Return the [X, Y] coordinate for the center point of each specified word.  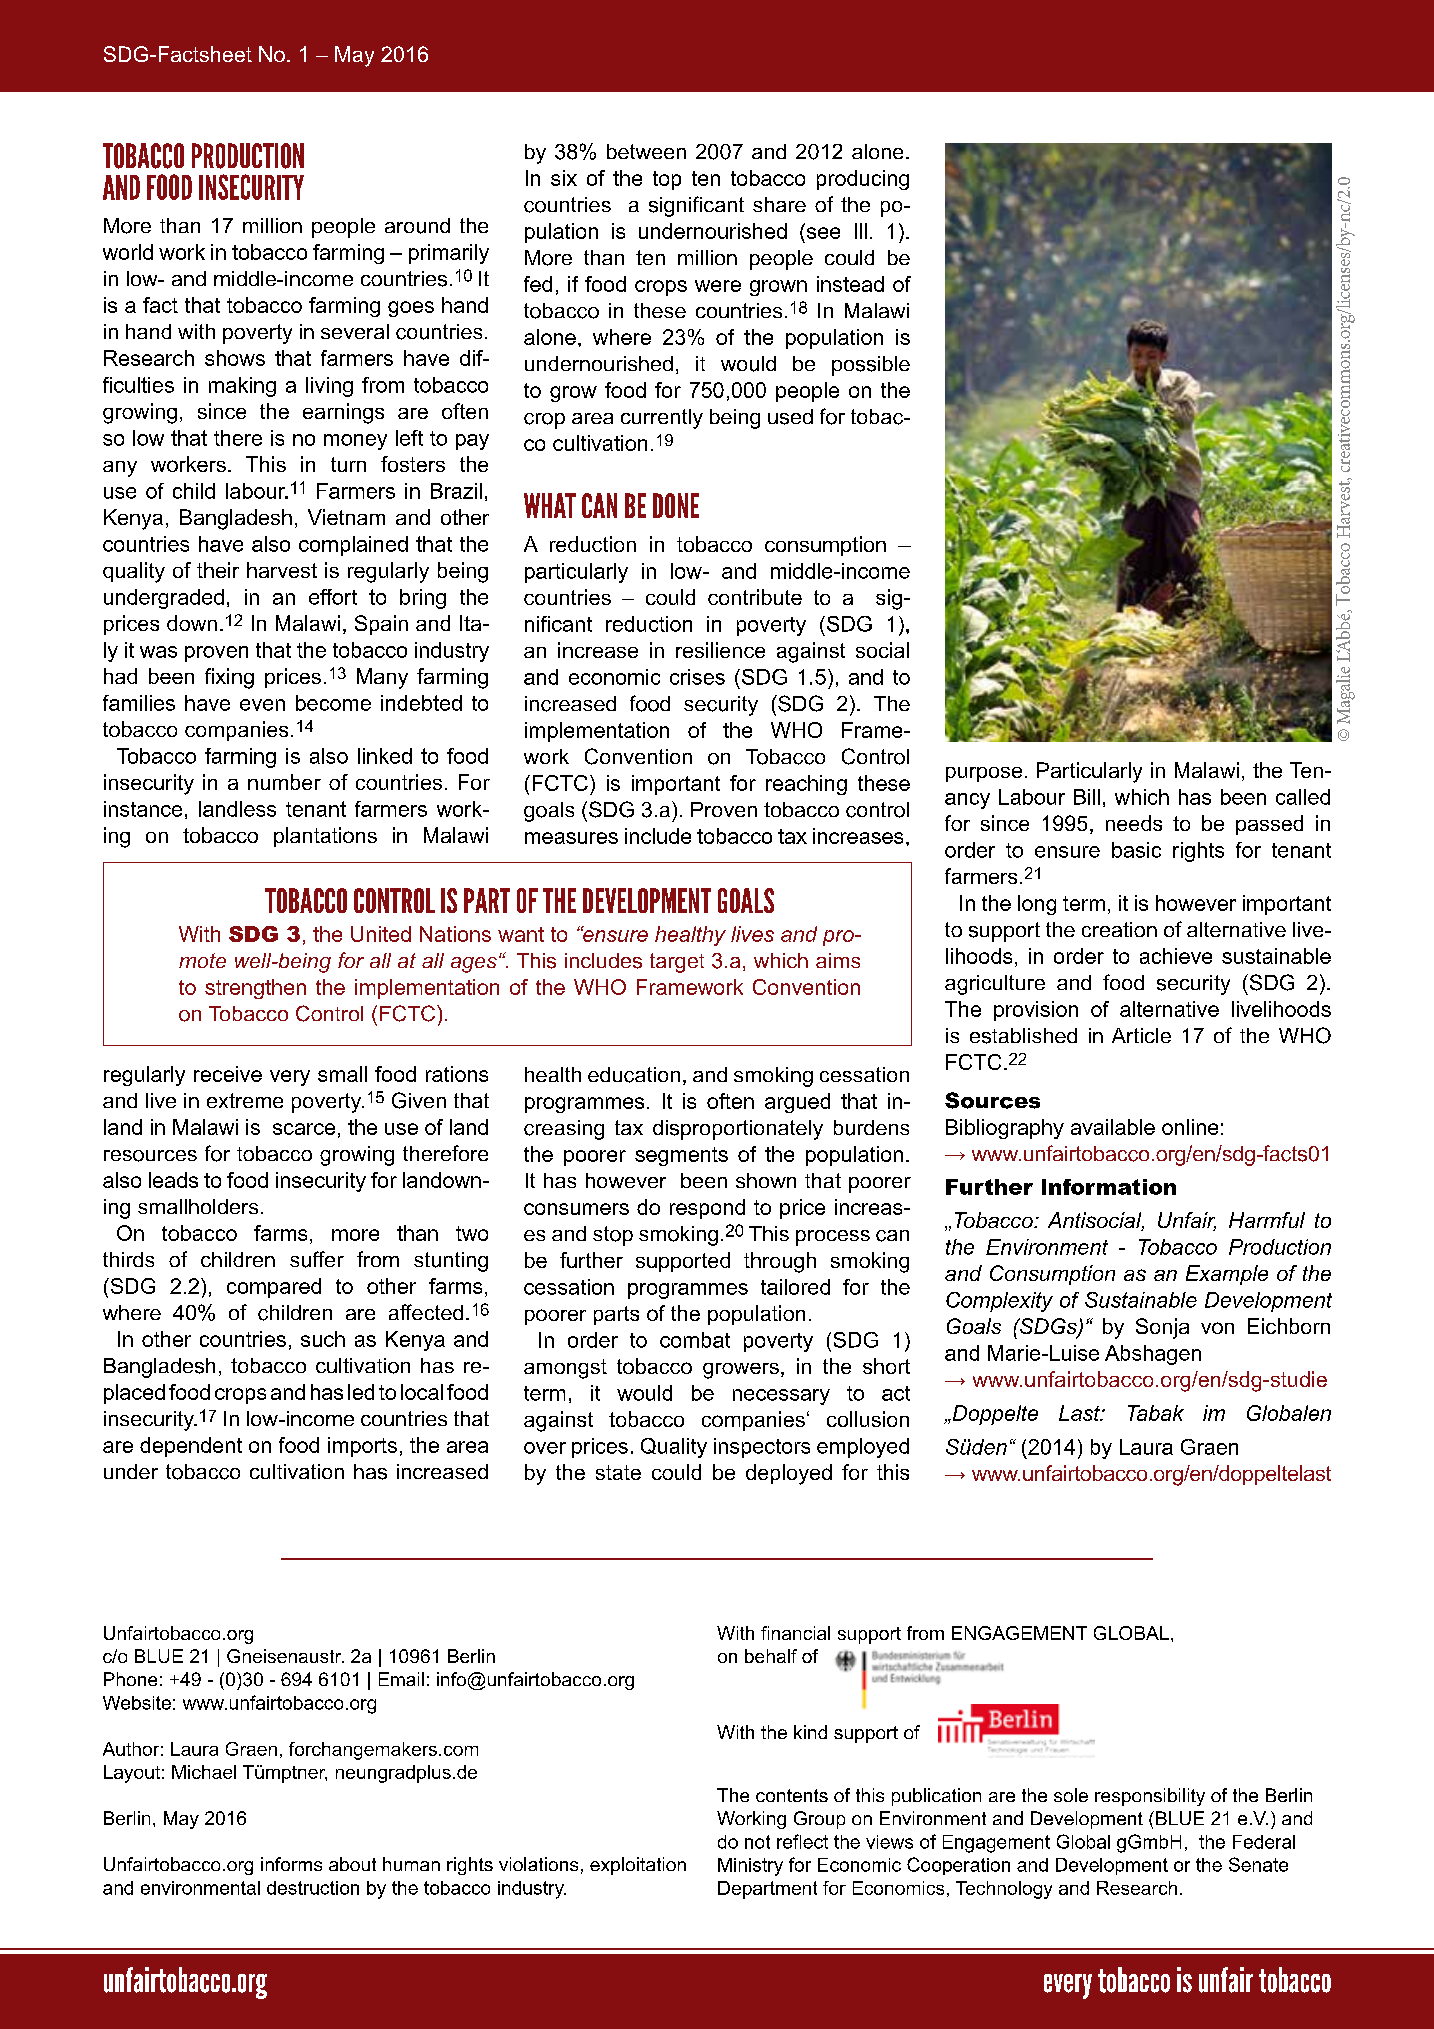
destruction [313, 1888]
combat [695, 1340]
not [757, 1842]
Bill [1087, 797]
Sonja [1162, 1328]
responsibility [1150, 1797]
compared [274, 1288]
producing [863, 180]
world [128, 252]
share [779, 204]
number [284, 782]
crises [697, 677]
